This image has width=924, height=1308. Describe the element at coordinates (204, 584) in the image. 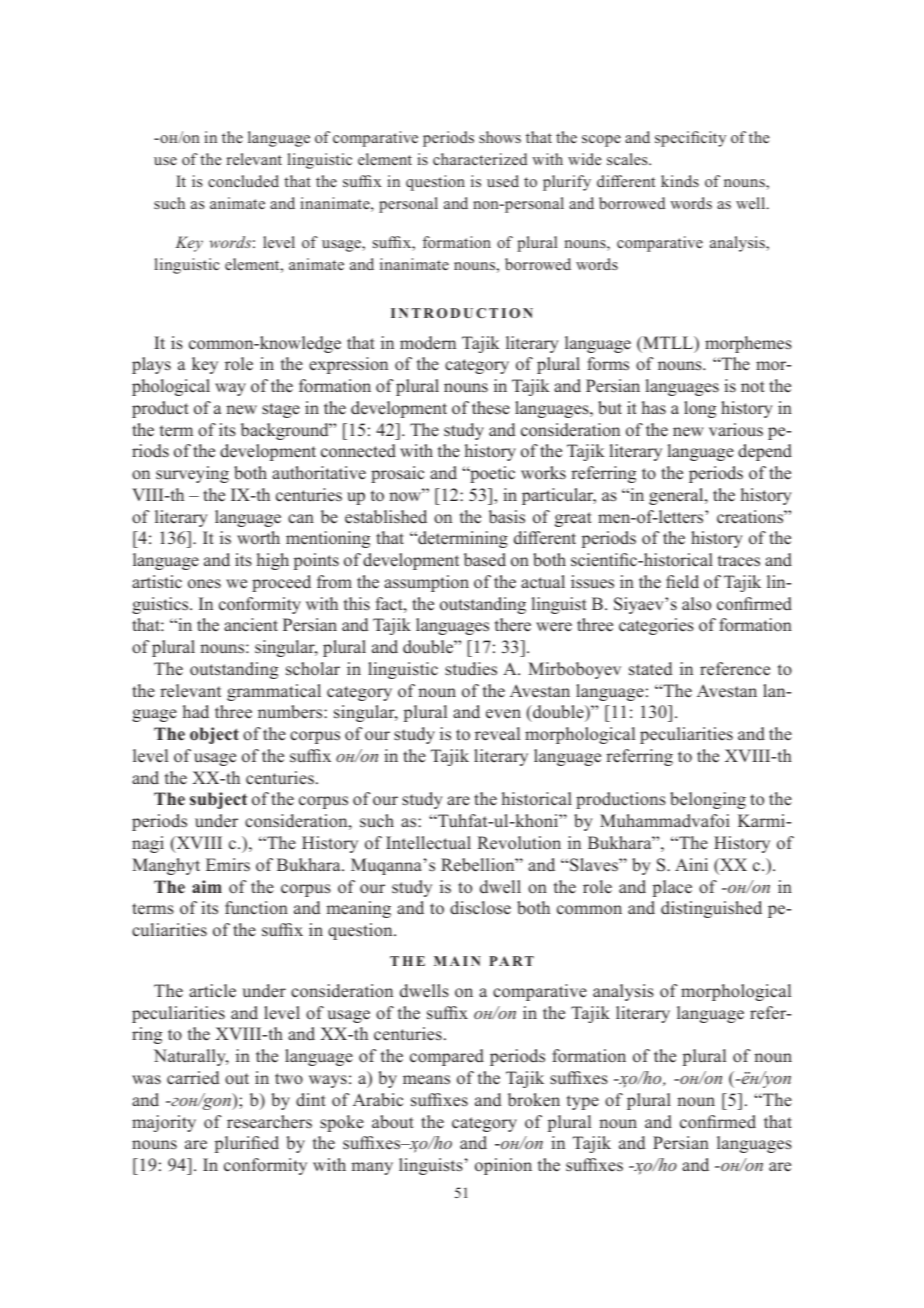

I see `ones` at that location.
